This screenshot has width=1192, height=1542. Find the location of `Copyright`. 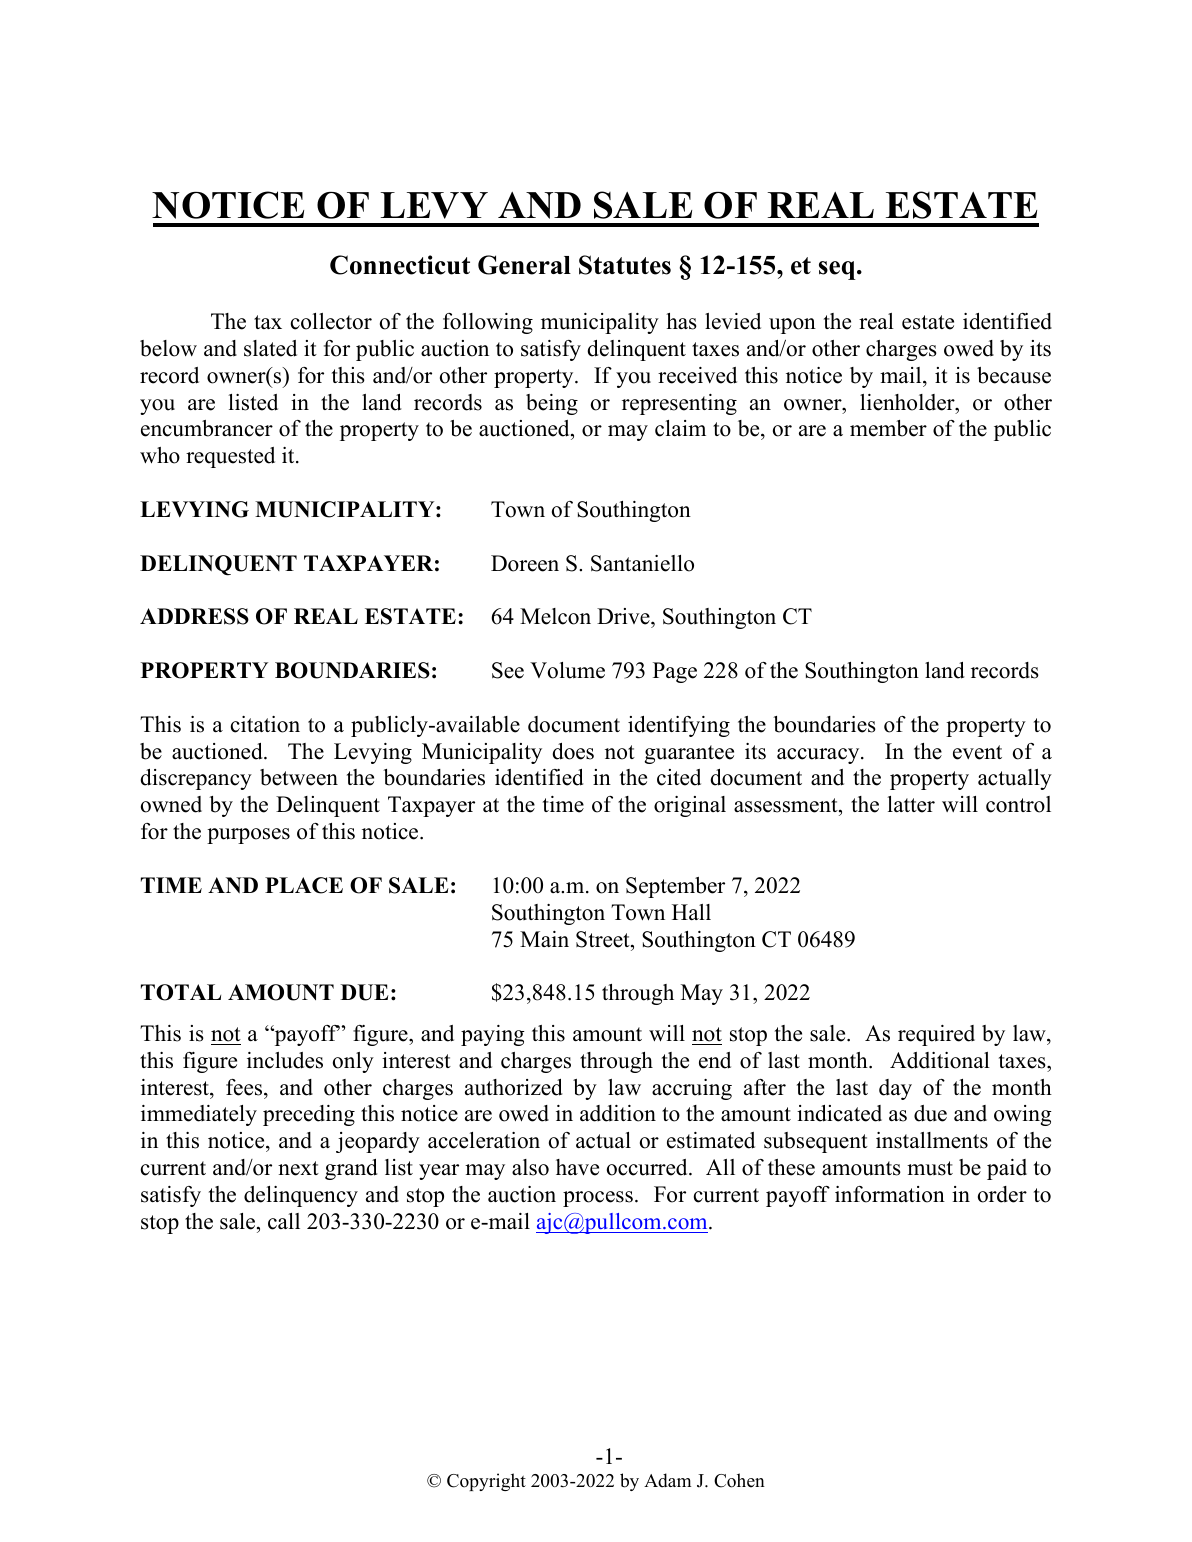

Copyright is located at coordinates (486, 1482).
